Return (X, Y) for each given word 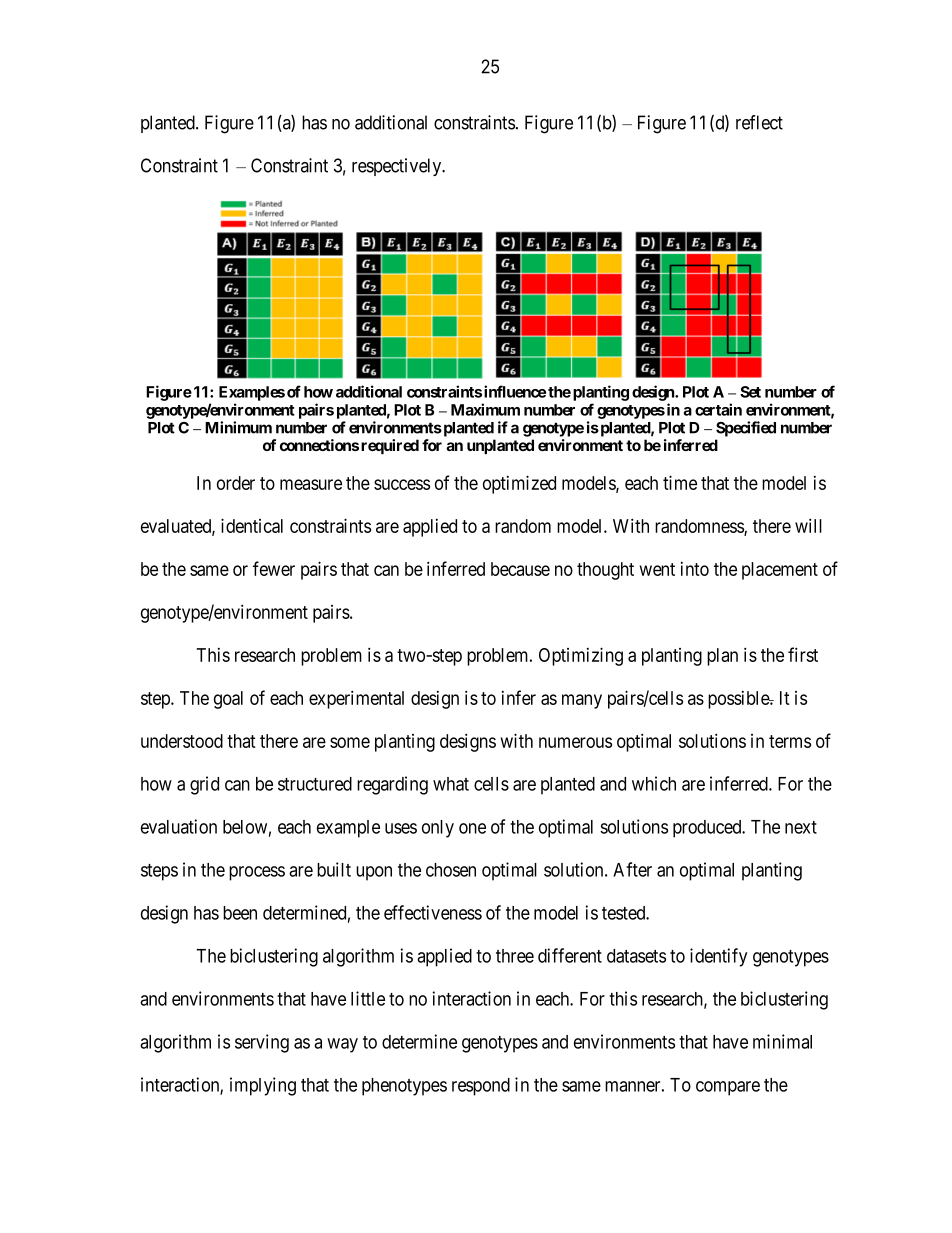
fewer (274, 568)
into (695, 569)
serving (262, 1043)
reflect (759, 122)
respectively (398, 167)
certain (718, 409)
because (520, 569)
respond (481, 1087)
